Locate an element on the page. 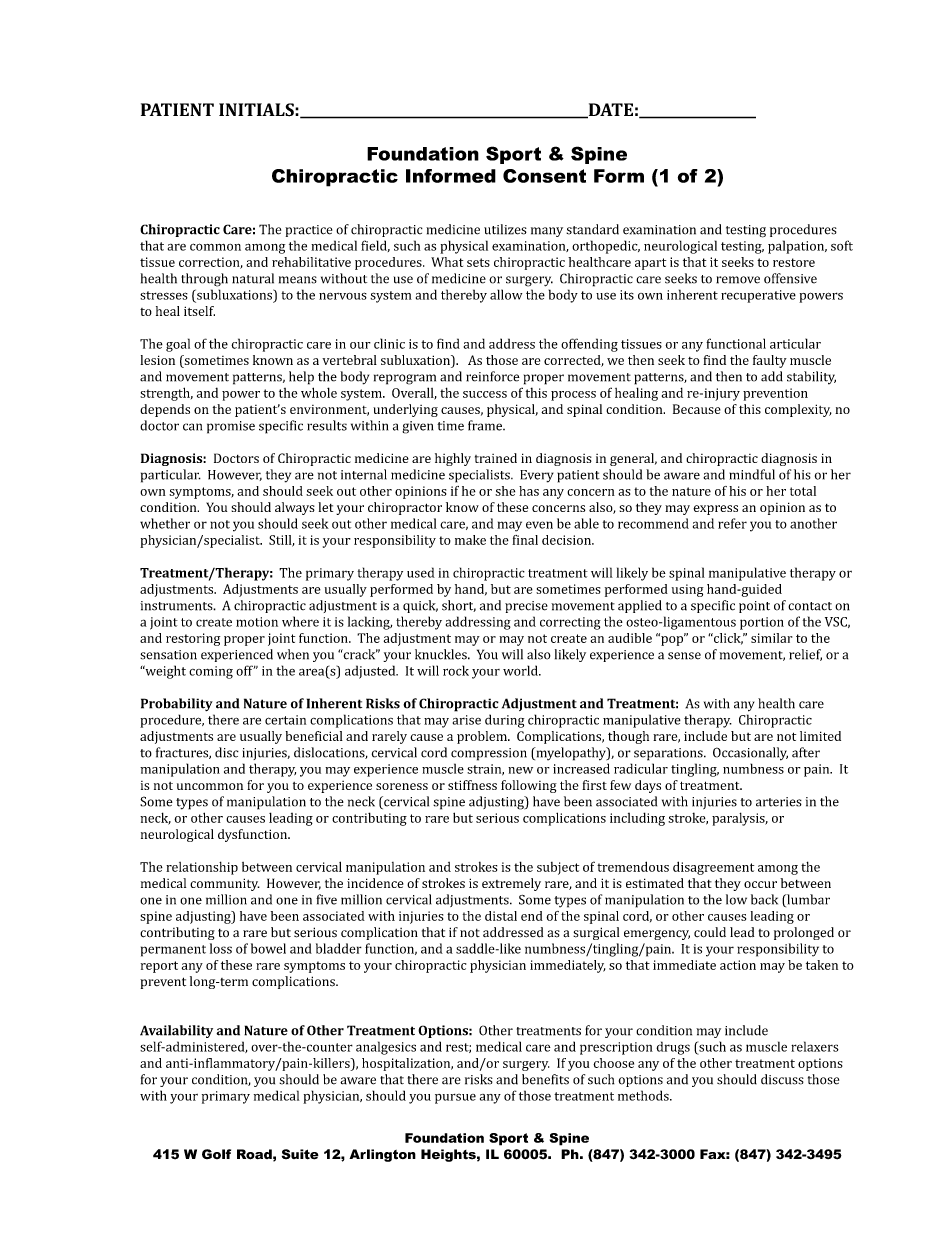 The width and height of the document is (952, 1233). arteries is located at coordinates (779, 802).
